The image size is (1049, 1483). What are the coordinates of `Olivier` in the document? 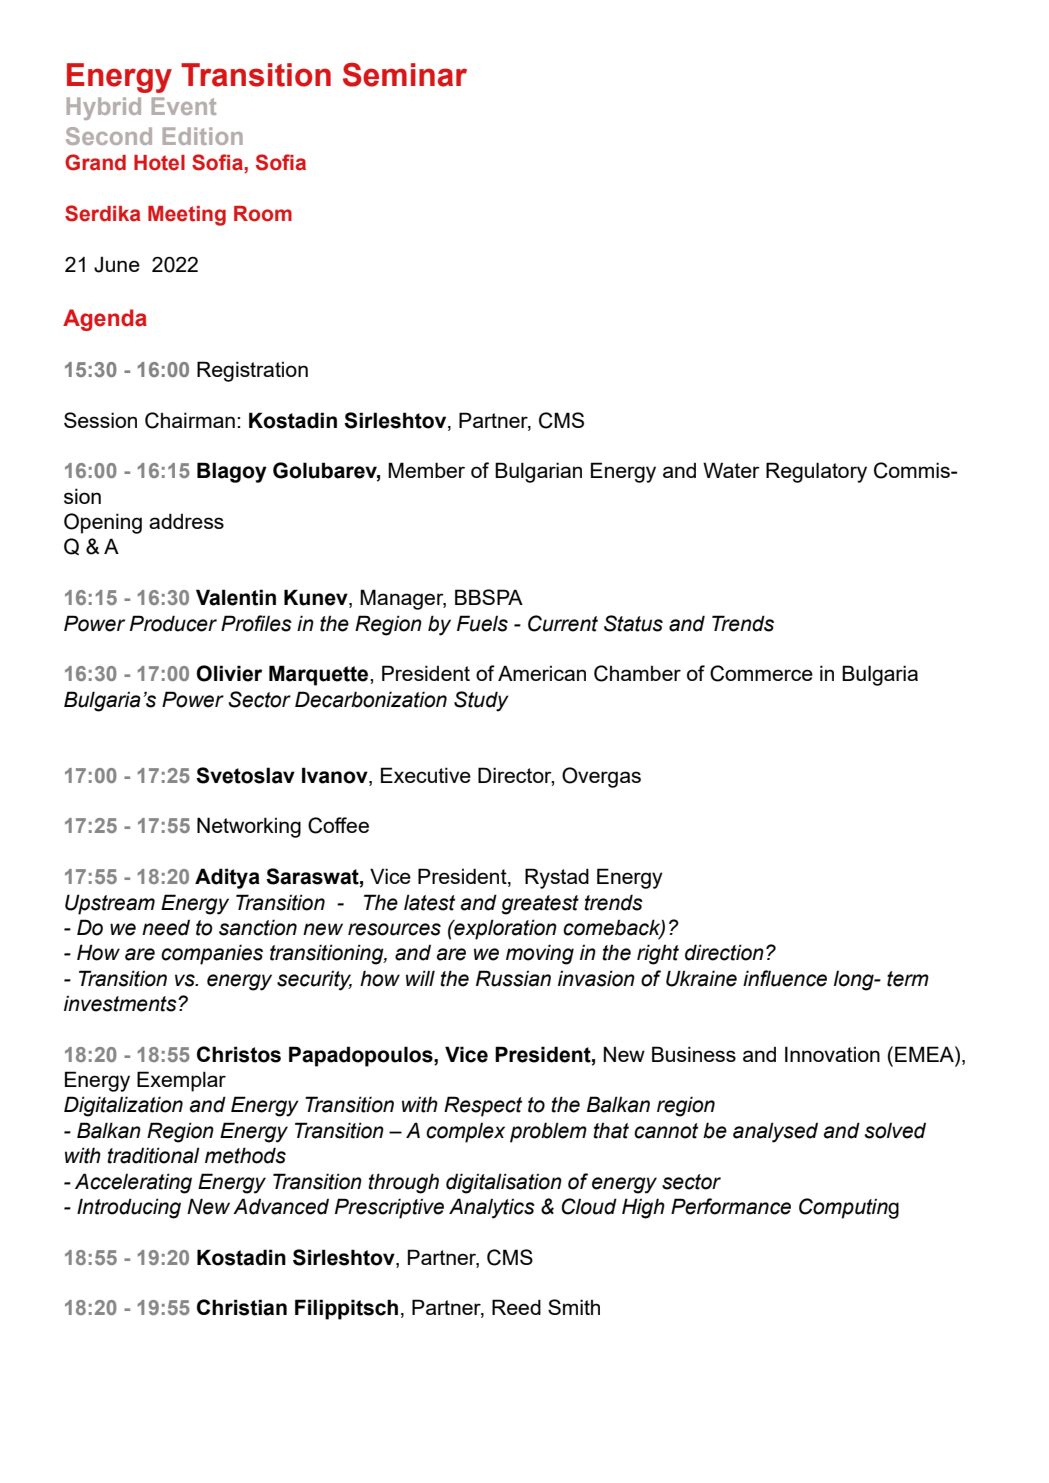 It's located at (229, 673).
